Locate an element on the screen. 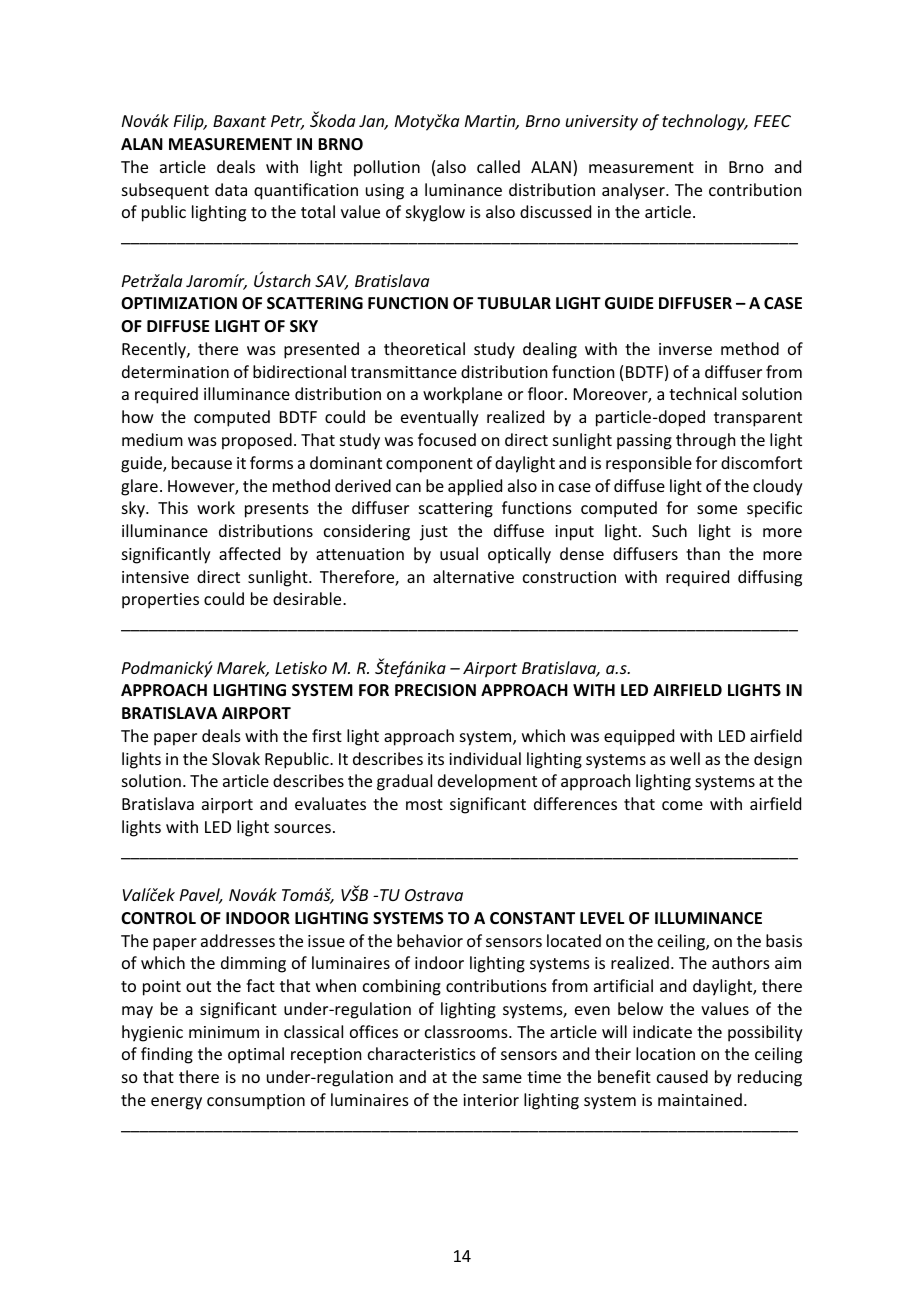  most is located at coordinates (424, 804).
